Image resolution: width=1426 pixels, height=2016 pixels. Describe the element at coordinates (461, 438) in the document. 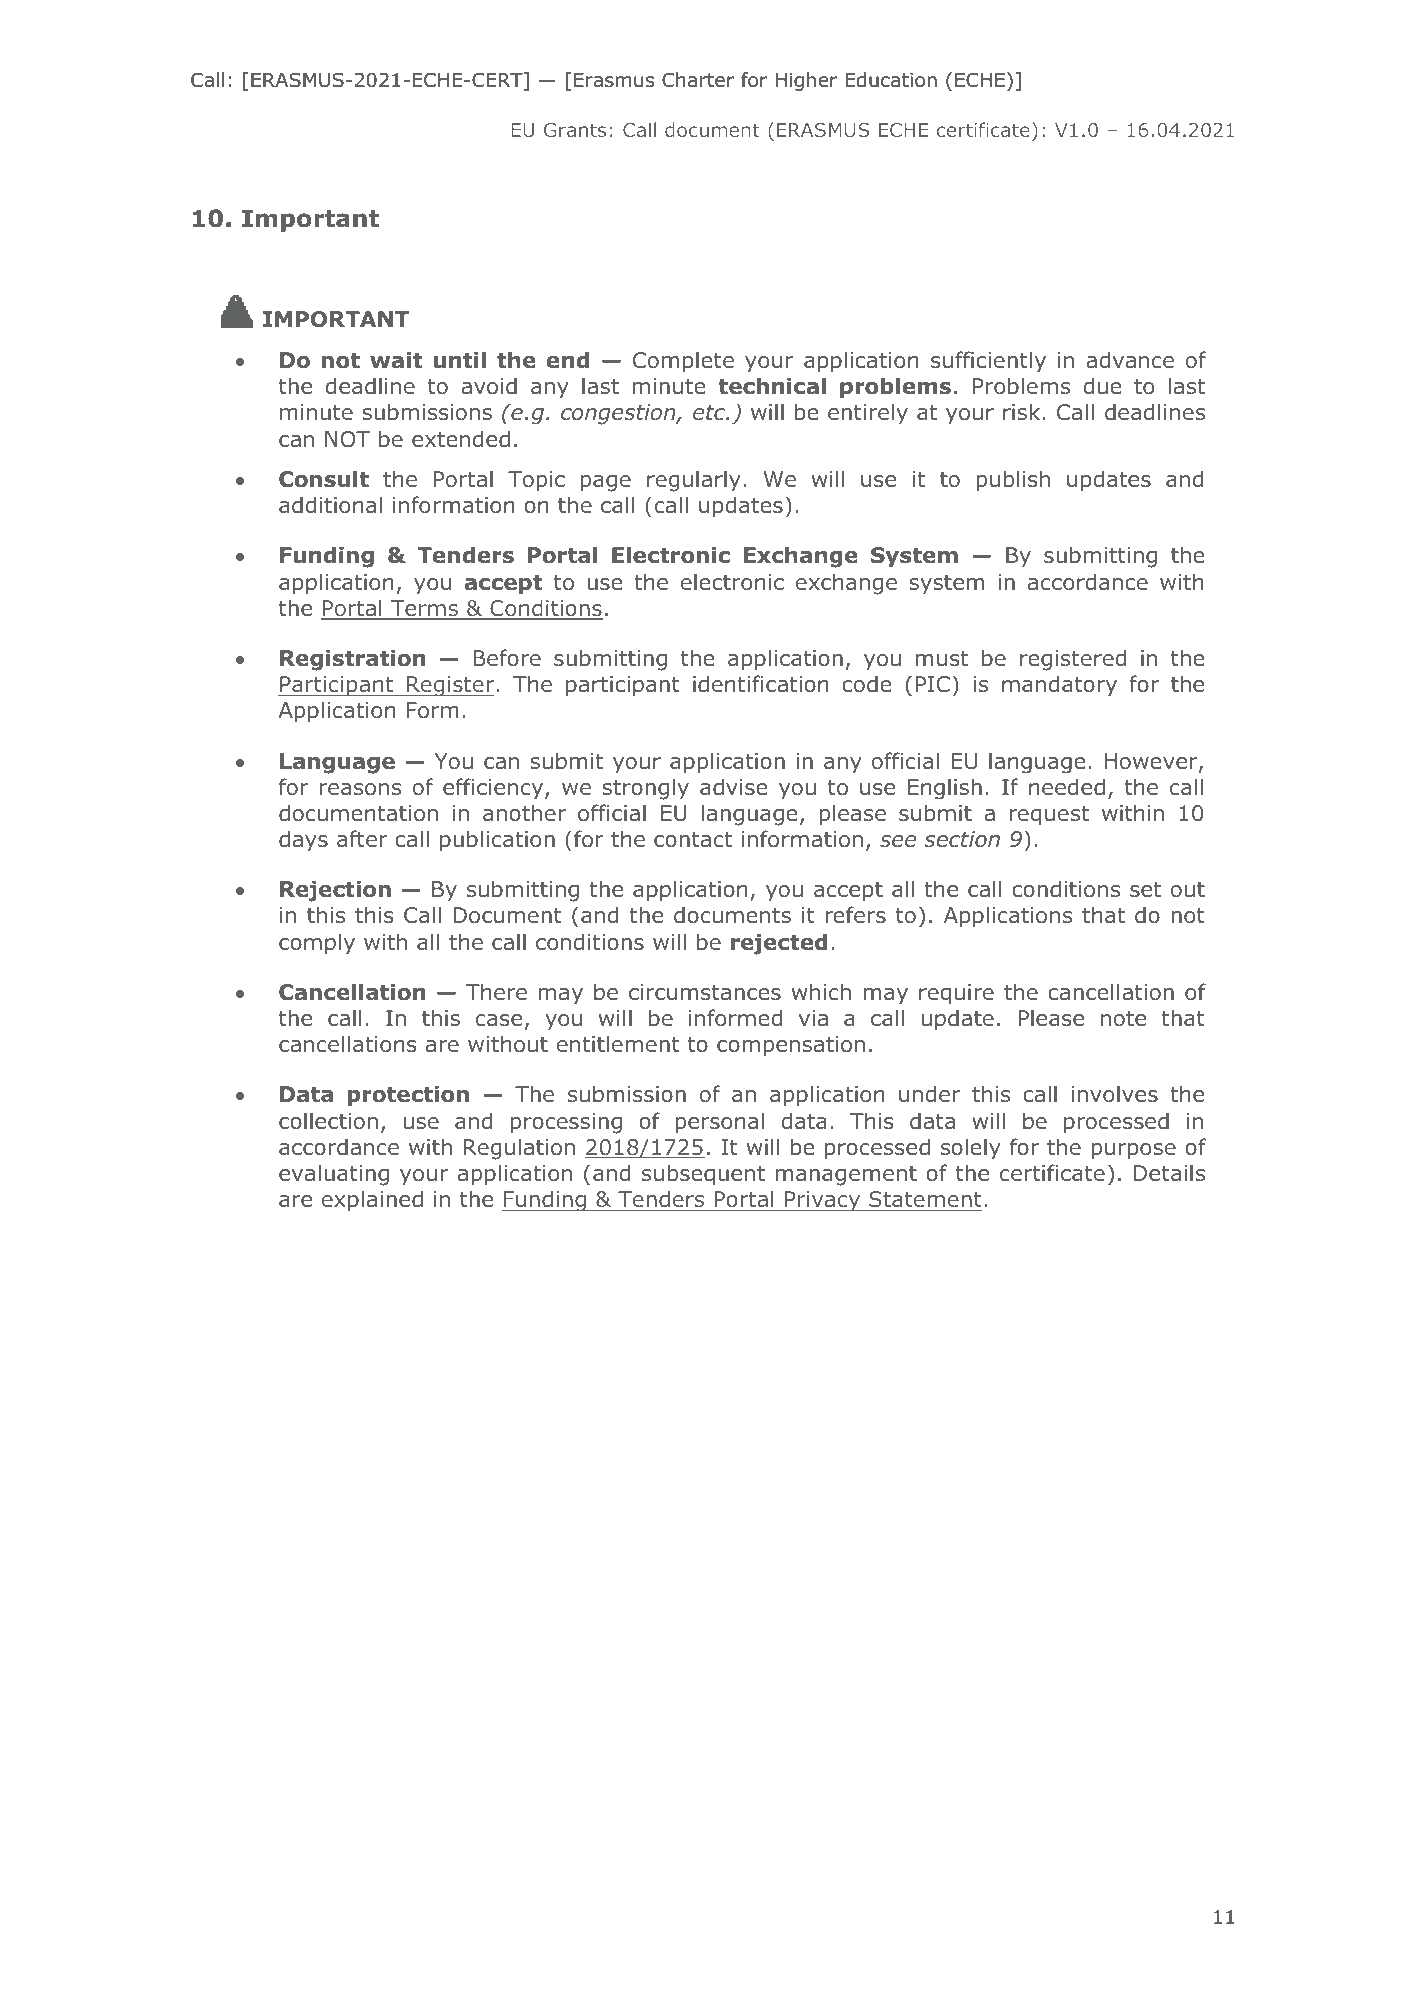

I see `extended` at that location.
